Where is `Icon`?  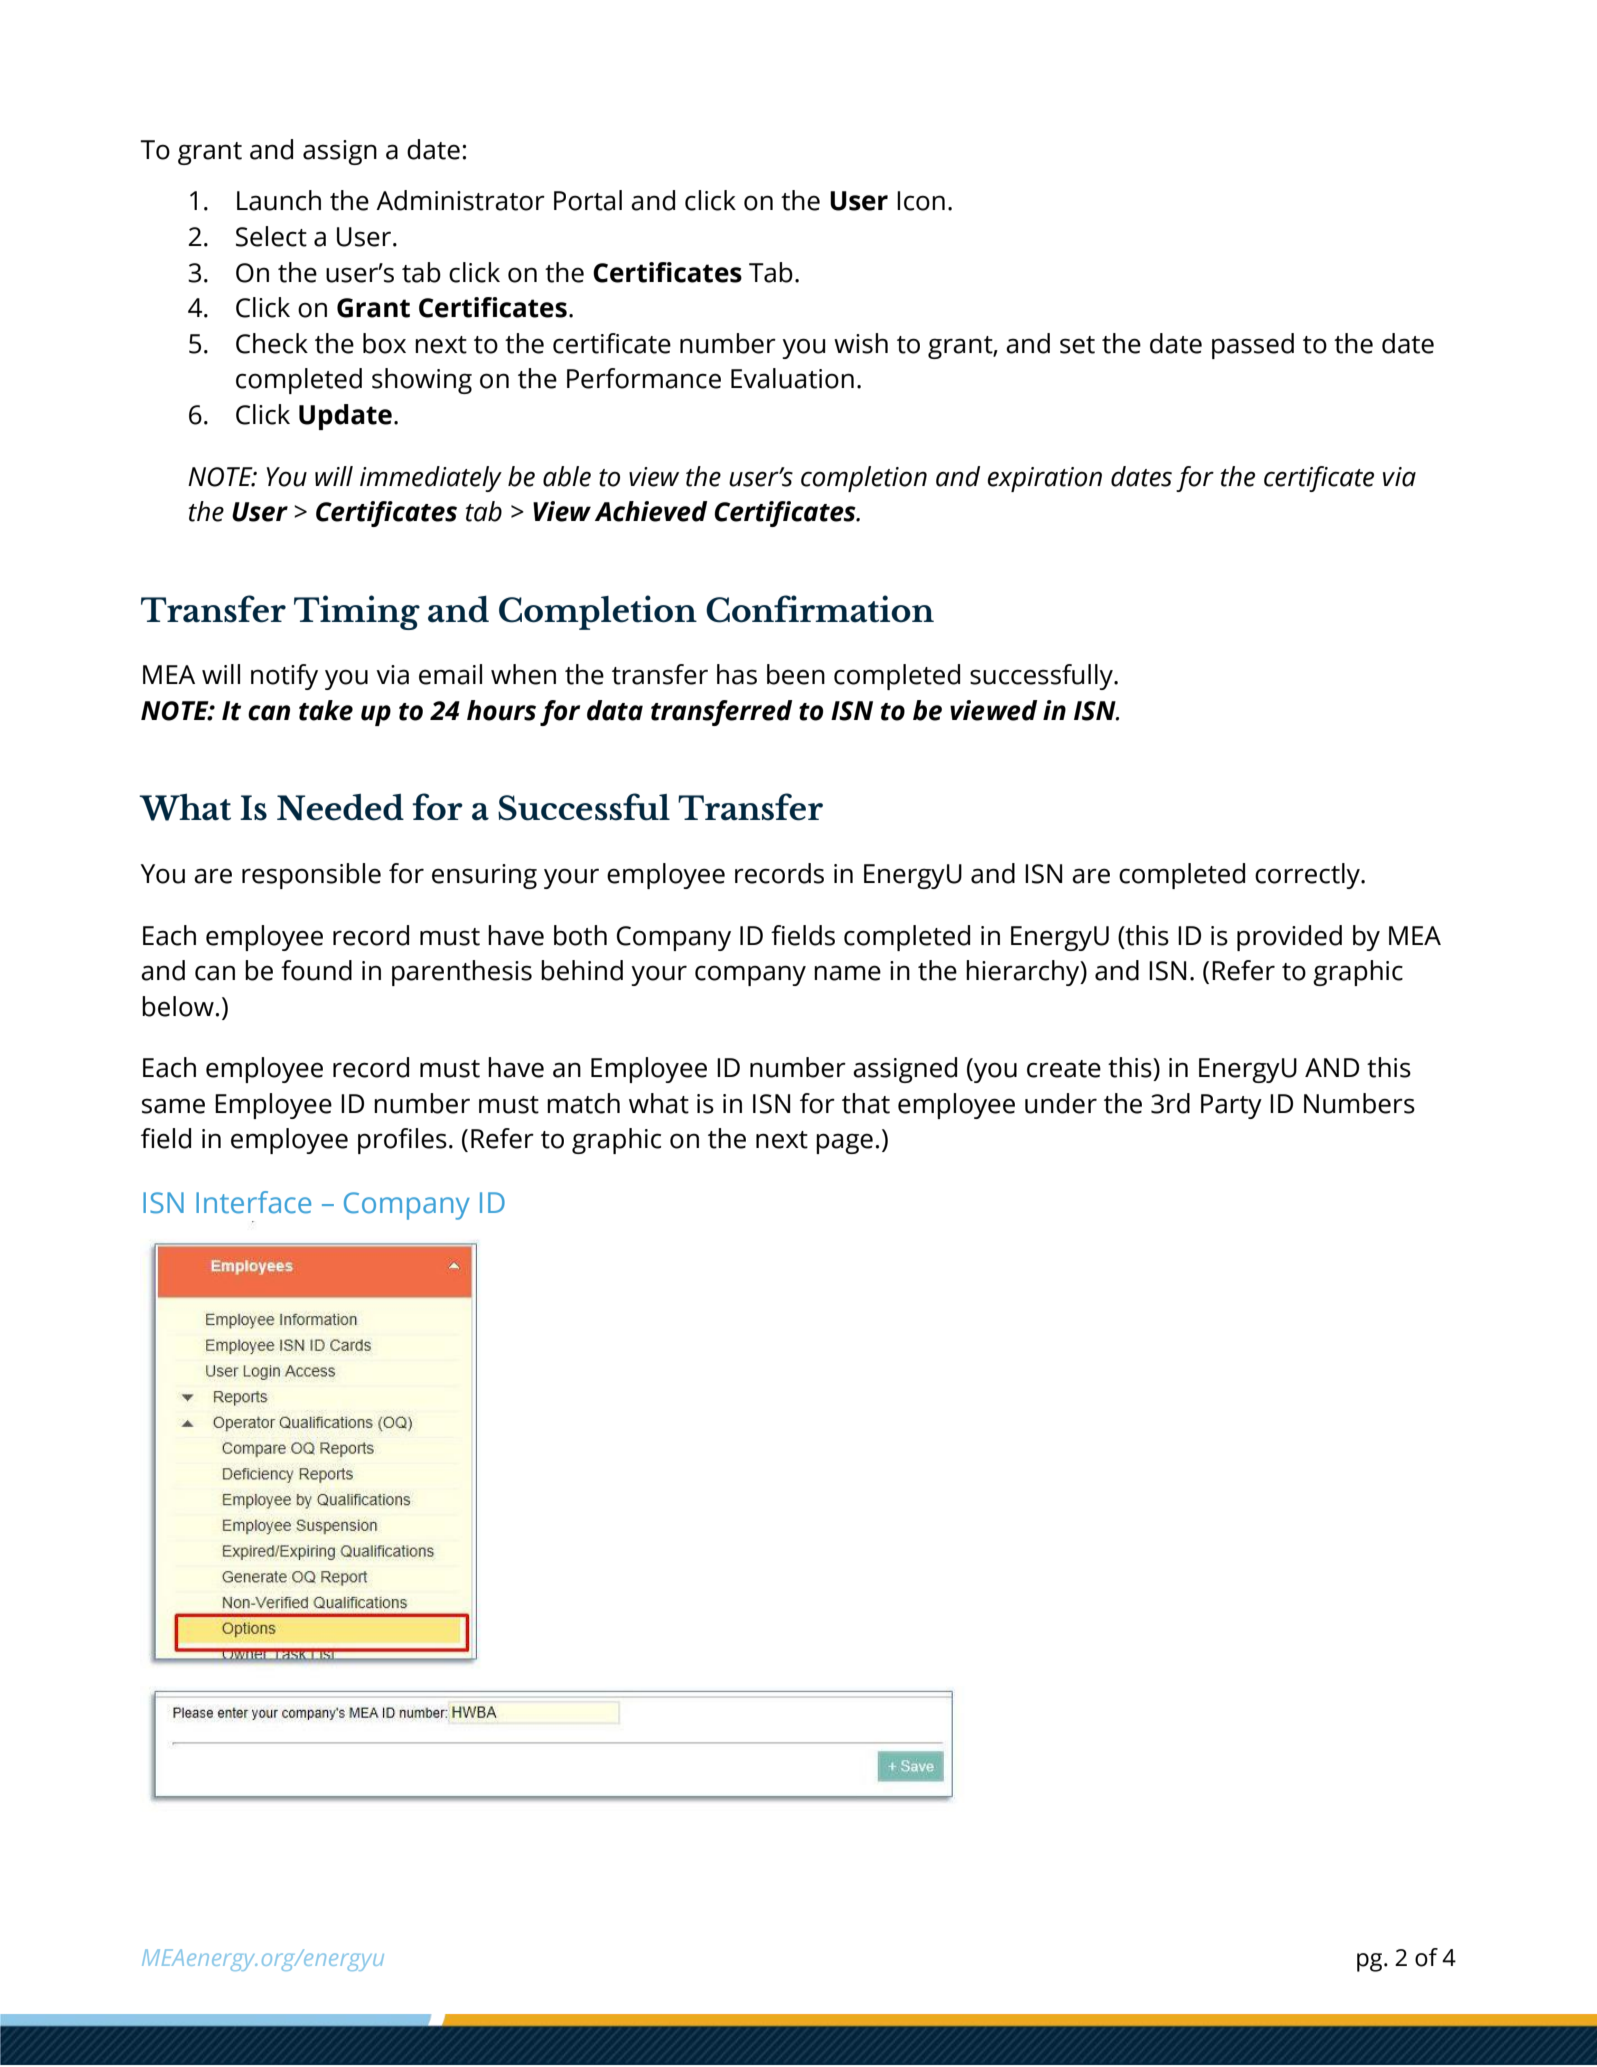 Icon is located at coordinates (921, 201).
